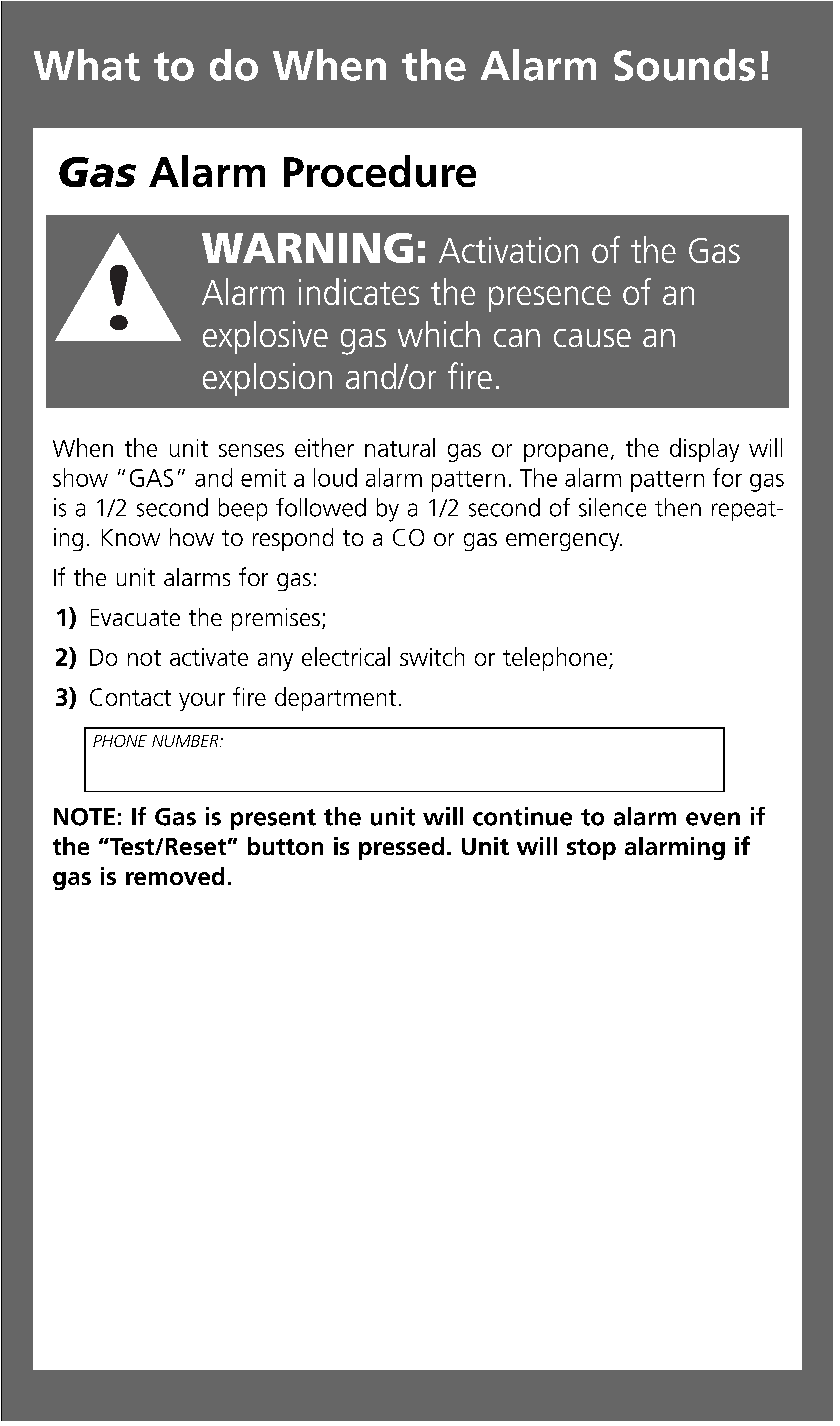 This page has width=840, height=1426. I want to click on stop, so click(591, 849).
